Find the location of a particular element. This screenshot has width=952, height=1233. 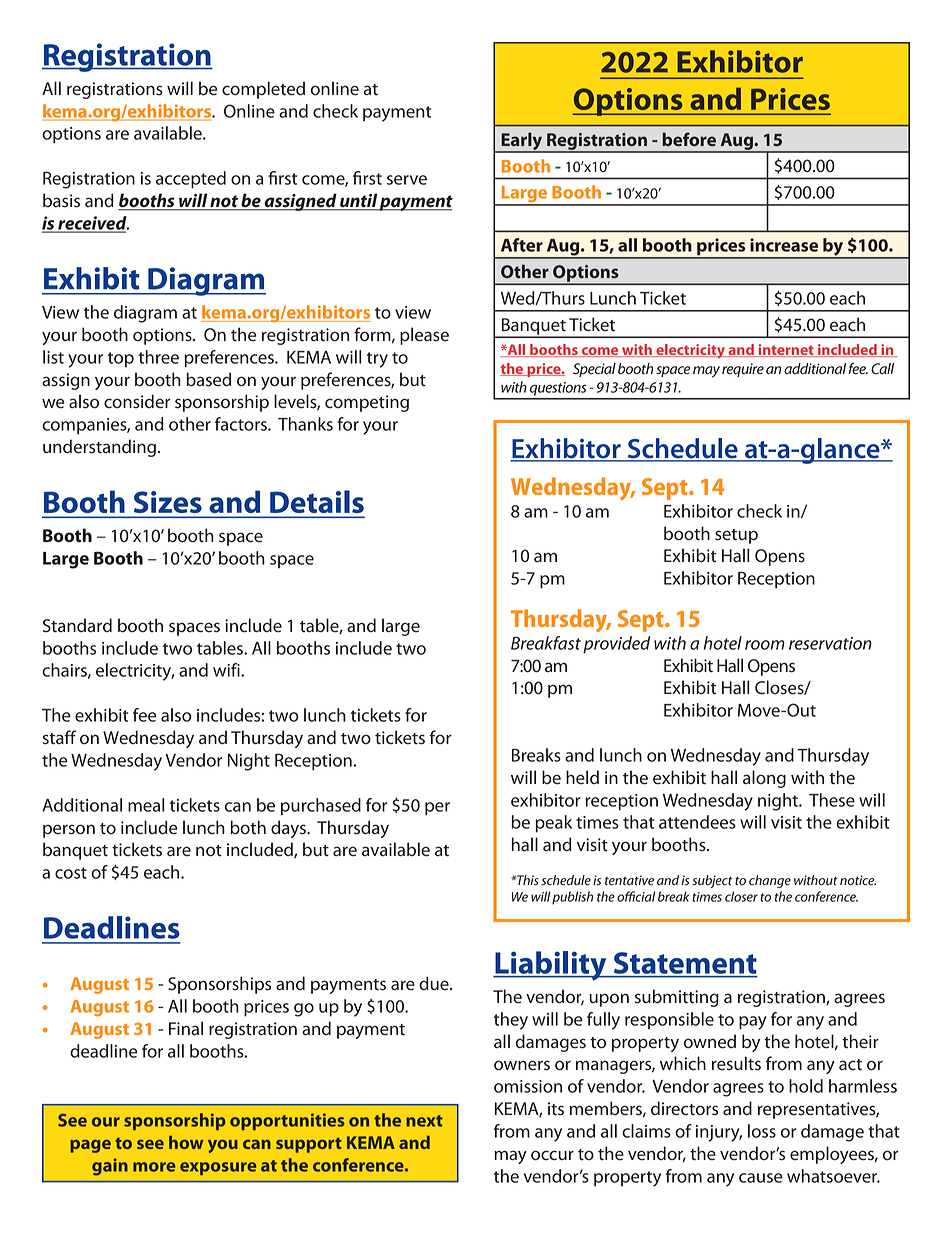

due is located at coordinates (435, 983).
